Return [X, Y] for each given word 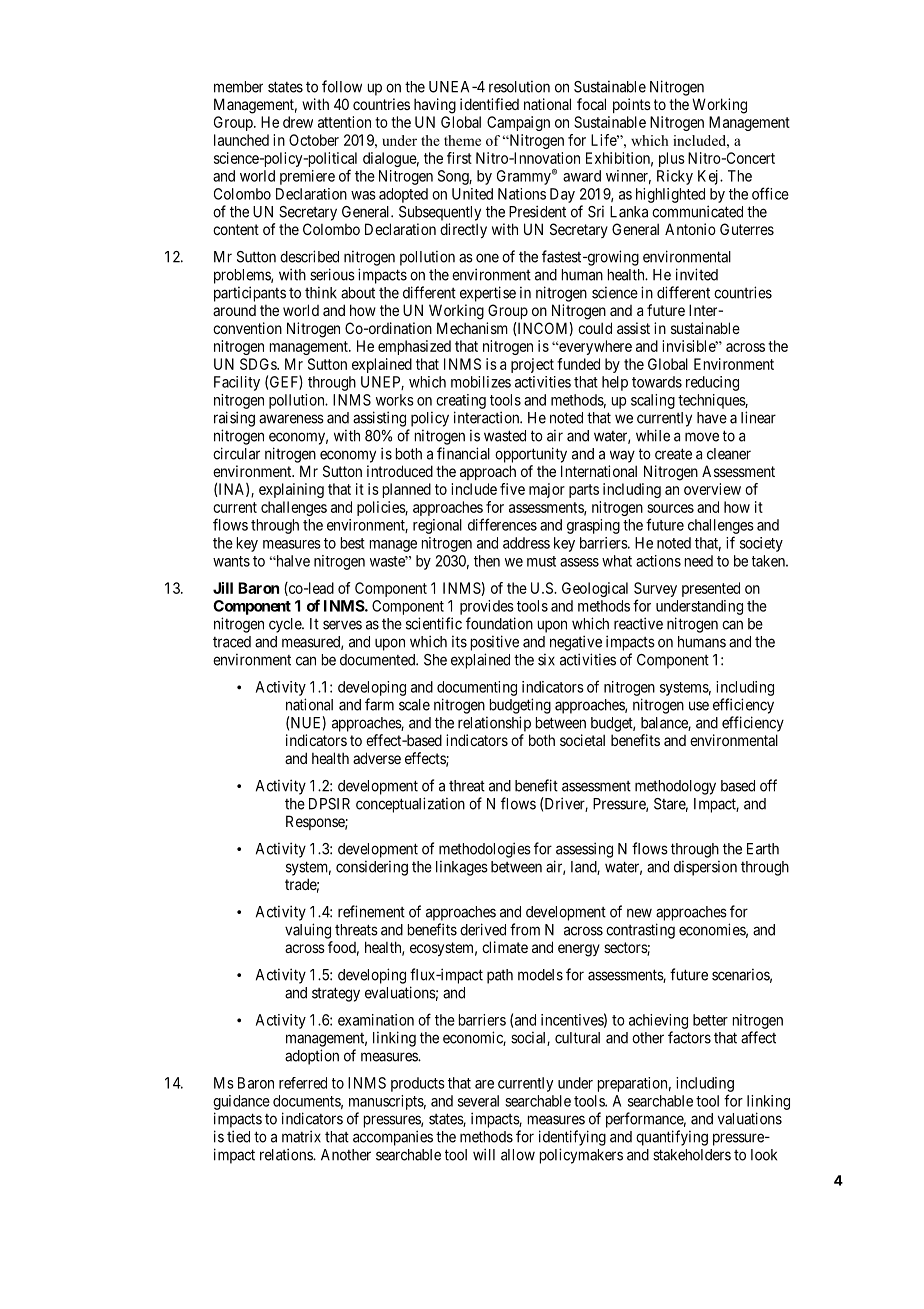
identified [489, 104]
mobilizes [481, 382]
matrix [301, 1136]
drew [298, 122]
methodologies [485, 850]
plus [672, 159]
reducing [712, 383]
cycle [286, 625]
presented [711, 589]
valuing [308, 931]
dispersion [705, 868]
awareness [291, 419]
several [478, 1101]
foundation [499, 623]
